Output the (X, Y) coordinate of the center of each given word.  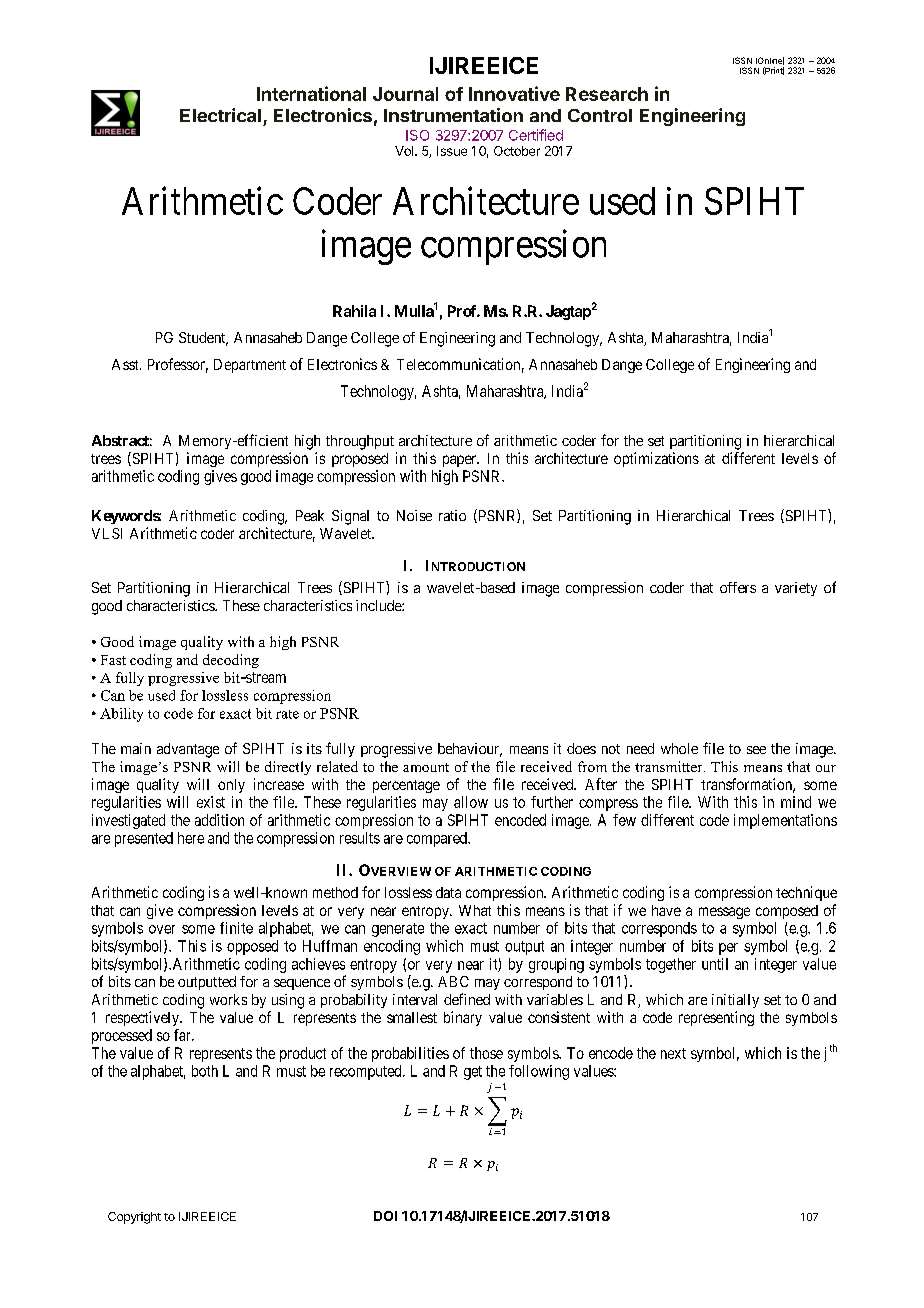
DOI (385, 1216)
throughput (360, 442)
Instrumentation (453, 115)
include (379, 605)
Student (203, 339)
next (673, 1053)
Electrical (220, 115)
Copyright (134, 1218)
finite (236, 928)
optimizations (656, 459)
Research (607, 94)
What (475, 910)
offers (738, 587)
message (724, 913)
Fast (113, 660)
